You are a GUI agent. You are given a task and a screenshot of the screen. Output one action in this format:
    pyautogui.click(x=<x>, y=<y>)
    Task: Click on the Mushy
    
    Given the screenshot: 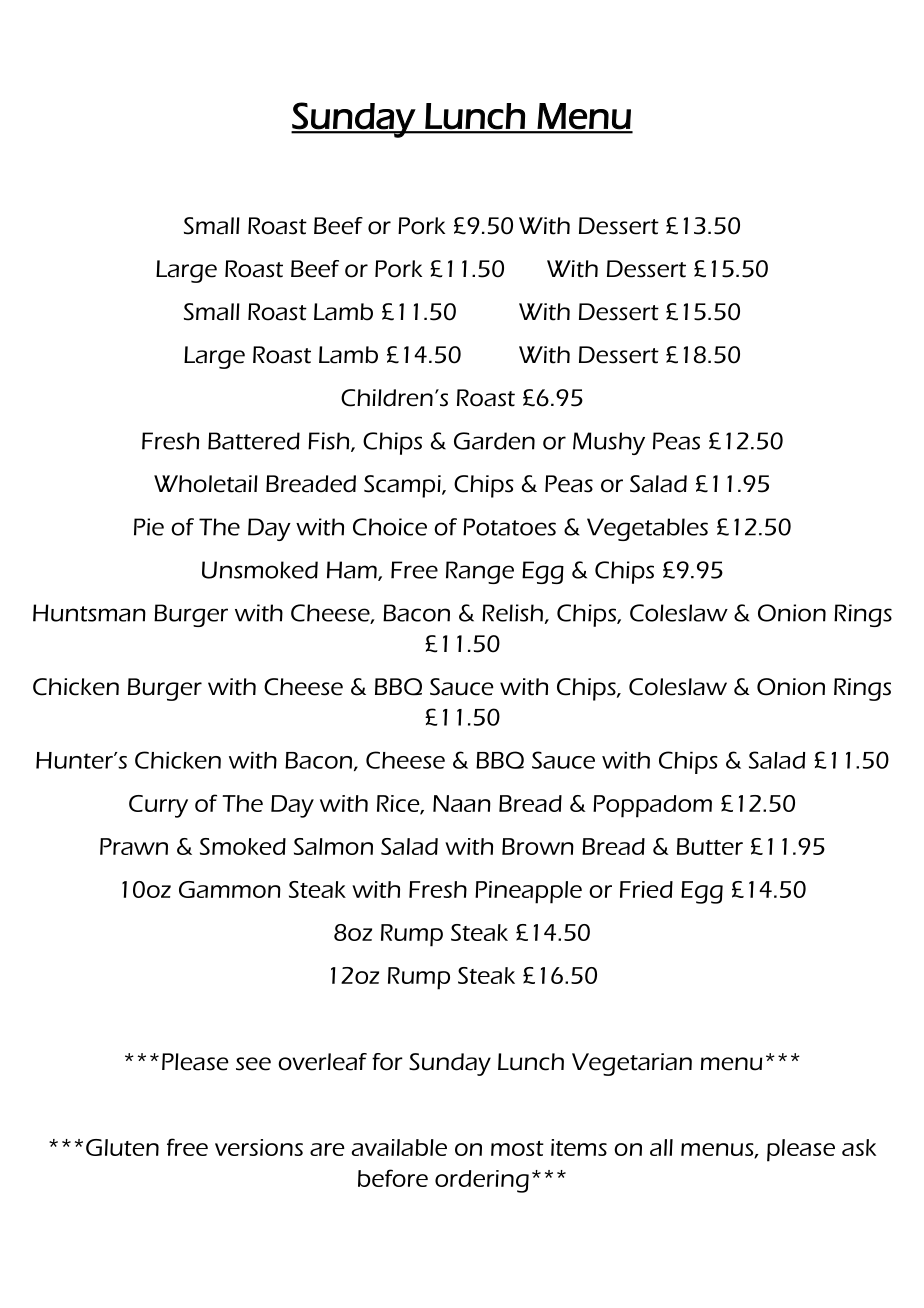 What is the action you would take?
    pyautogui.click(x=609, y=443)
